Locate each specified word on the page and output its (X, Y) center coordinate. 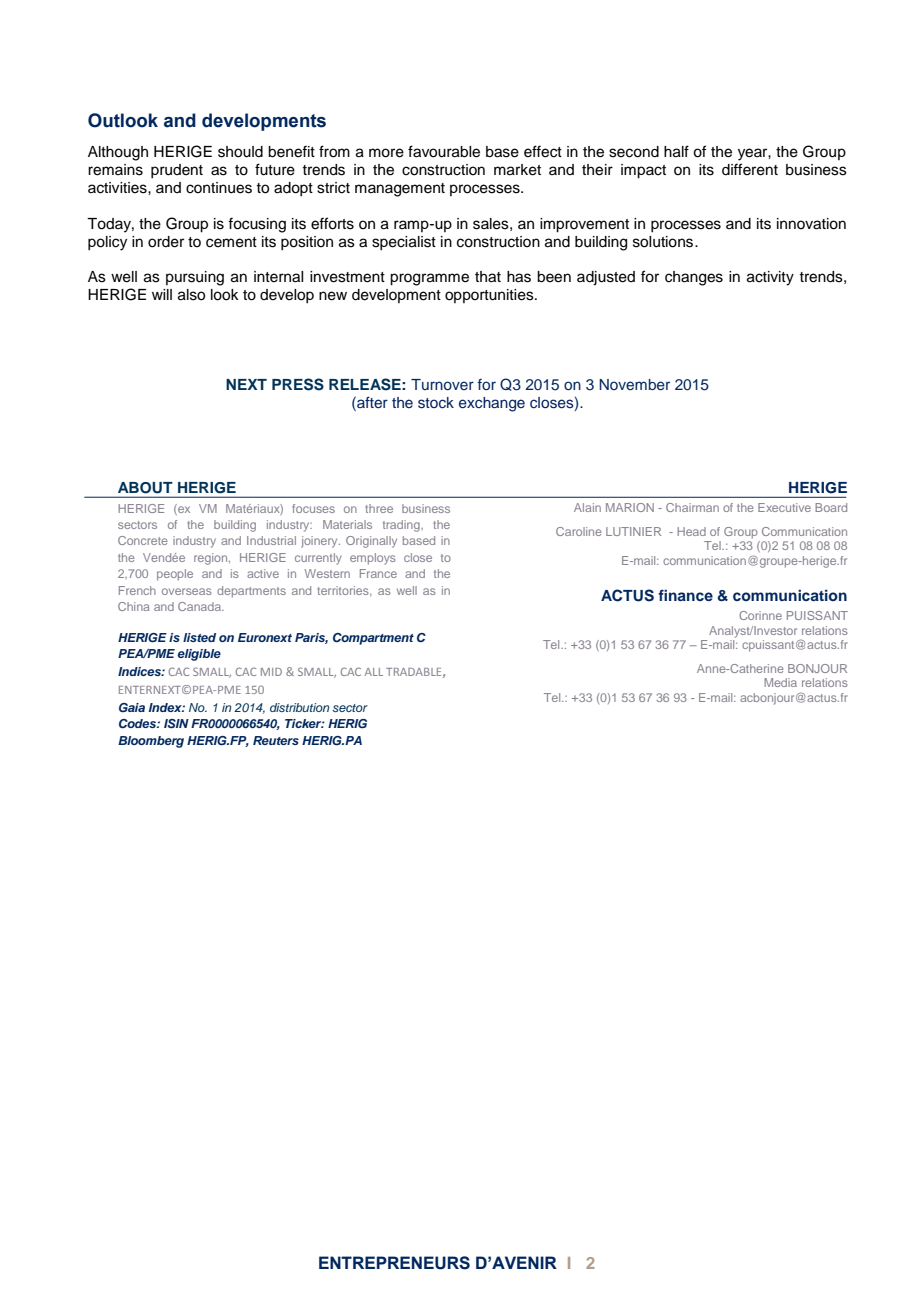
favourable (444, 151)
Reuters (276, 740)
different (750, 169)
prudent (177, 171)
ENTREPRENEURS (394, 1263)
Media (780, 682)
